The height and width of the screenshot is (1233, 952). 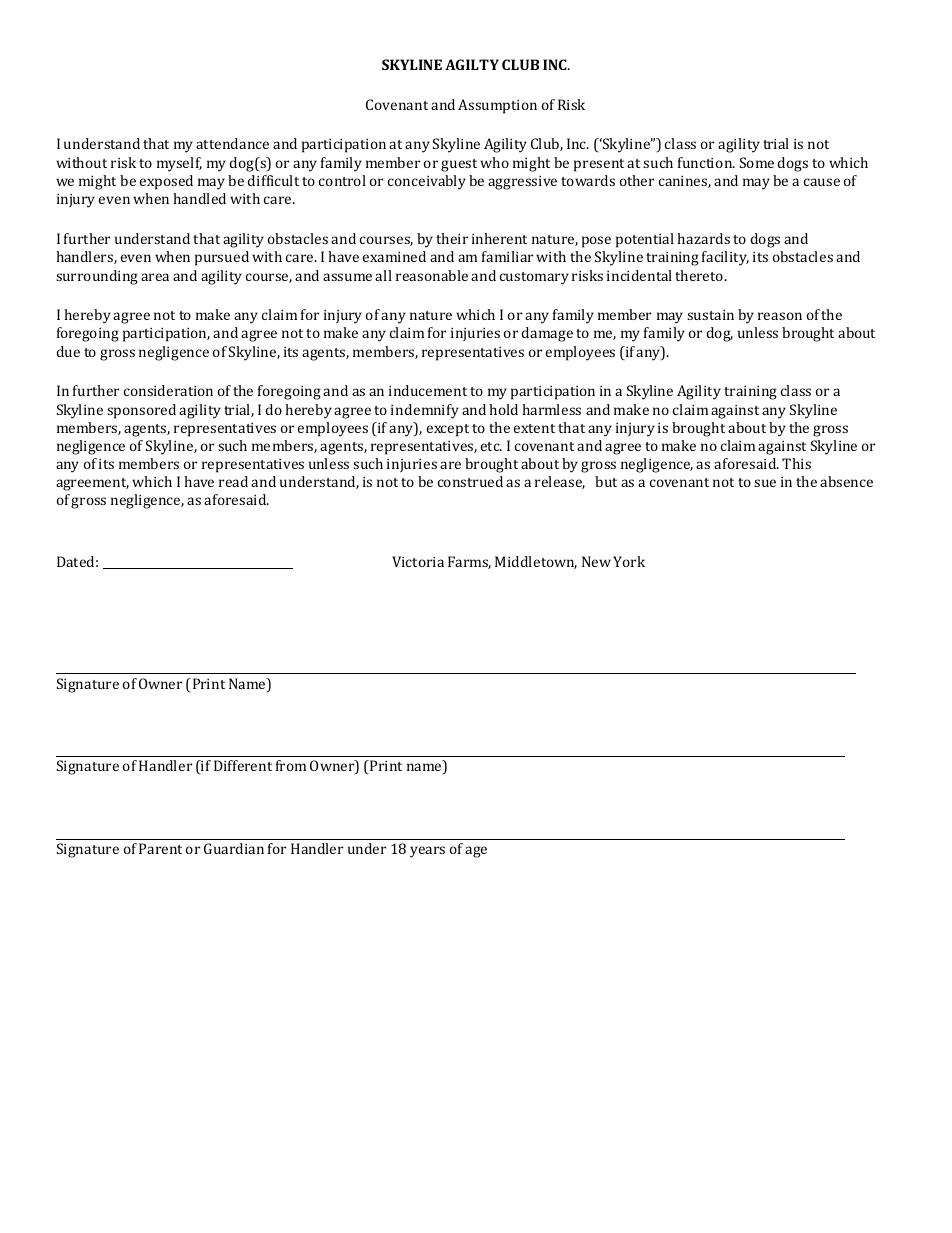 What do you see at coordinates (710, 315) in the screenshot?
I see `sustain` at bounding box center [710, 315].
